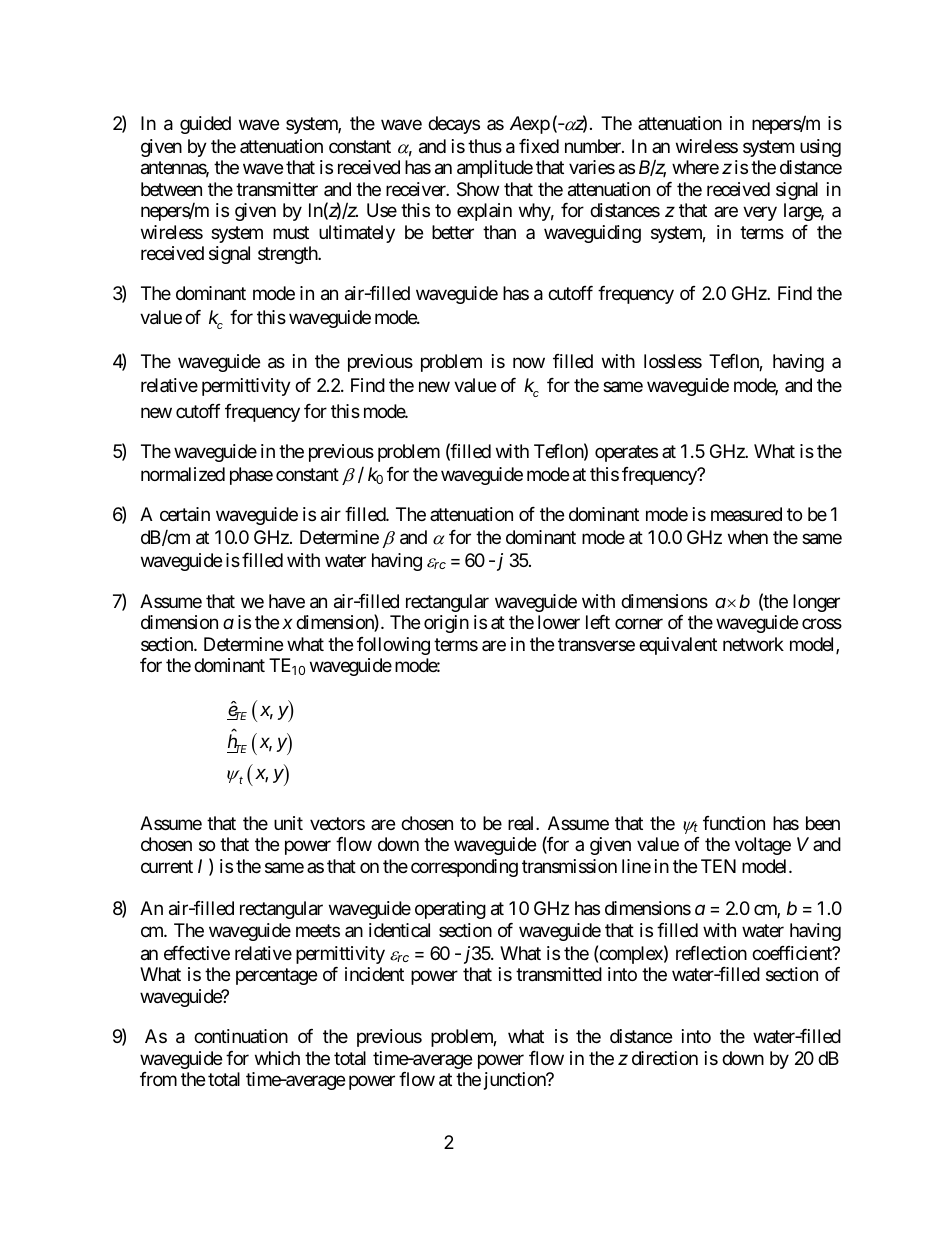 The width and height of the screenshot is (952, 1233). I want to click on network, so click(753, 644).
